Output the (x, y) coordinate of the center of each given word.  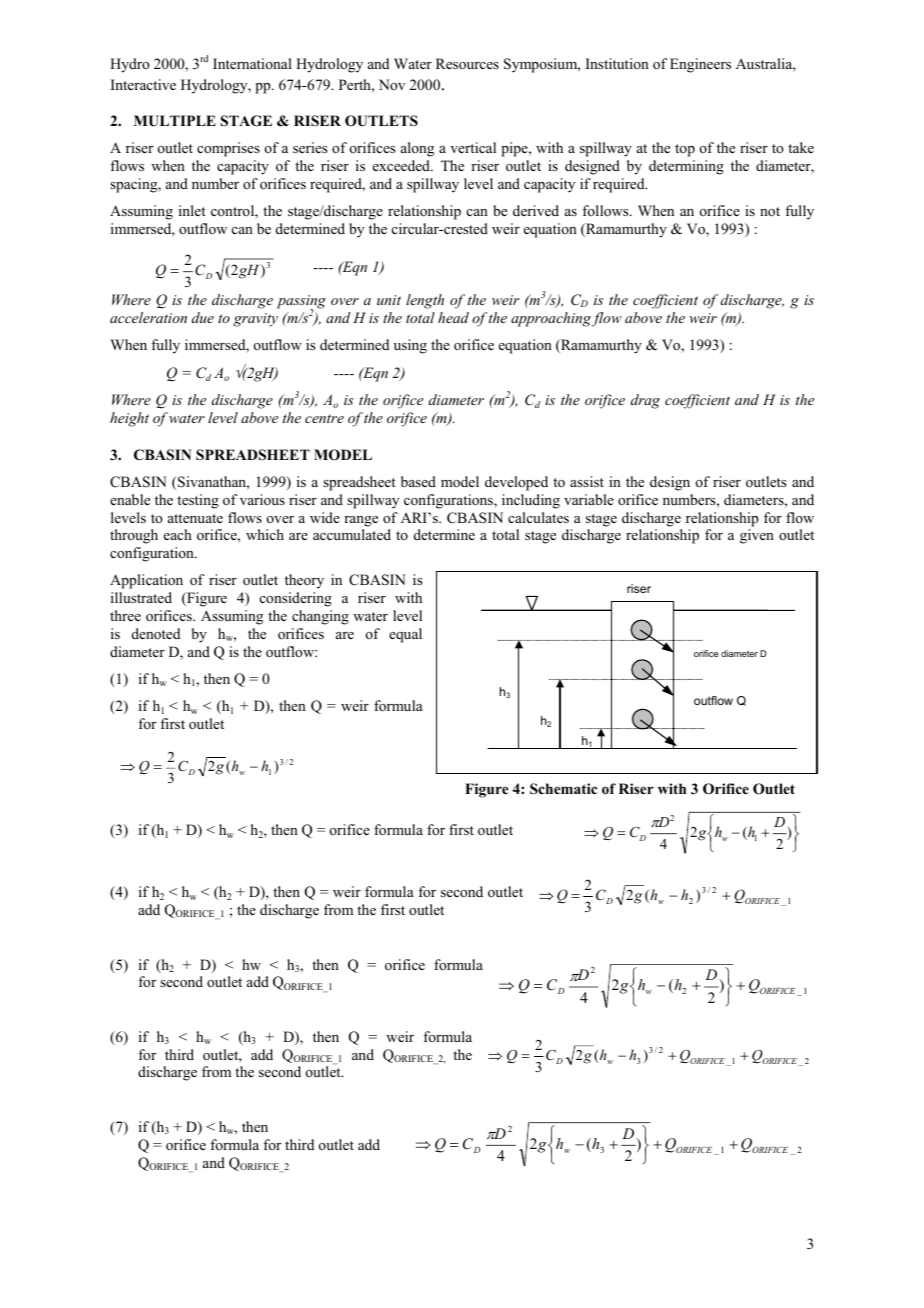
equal (405, 635)
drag (645, 401)
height (129, 419)
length (425, 301)
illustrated (141, 597)
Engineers (700, 65)
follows (606, 211)
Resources (467, 64)
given (757, 536)
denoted (156, 634)
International (252, 63)
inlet (192, 210)
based (418, 481)
